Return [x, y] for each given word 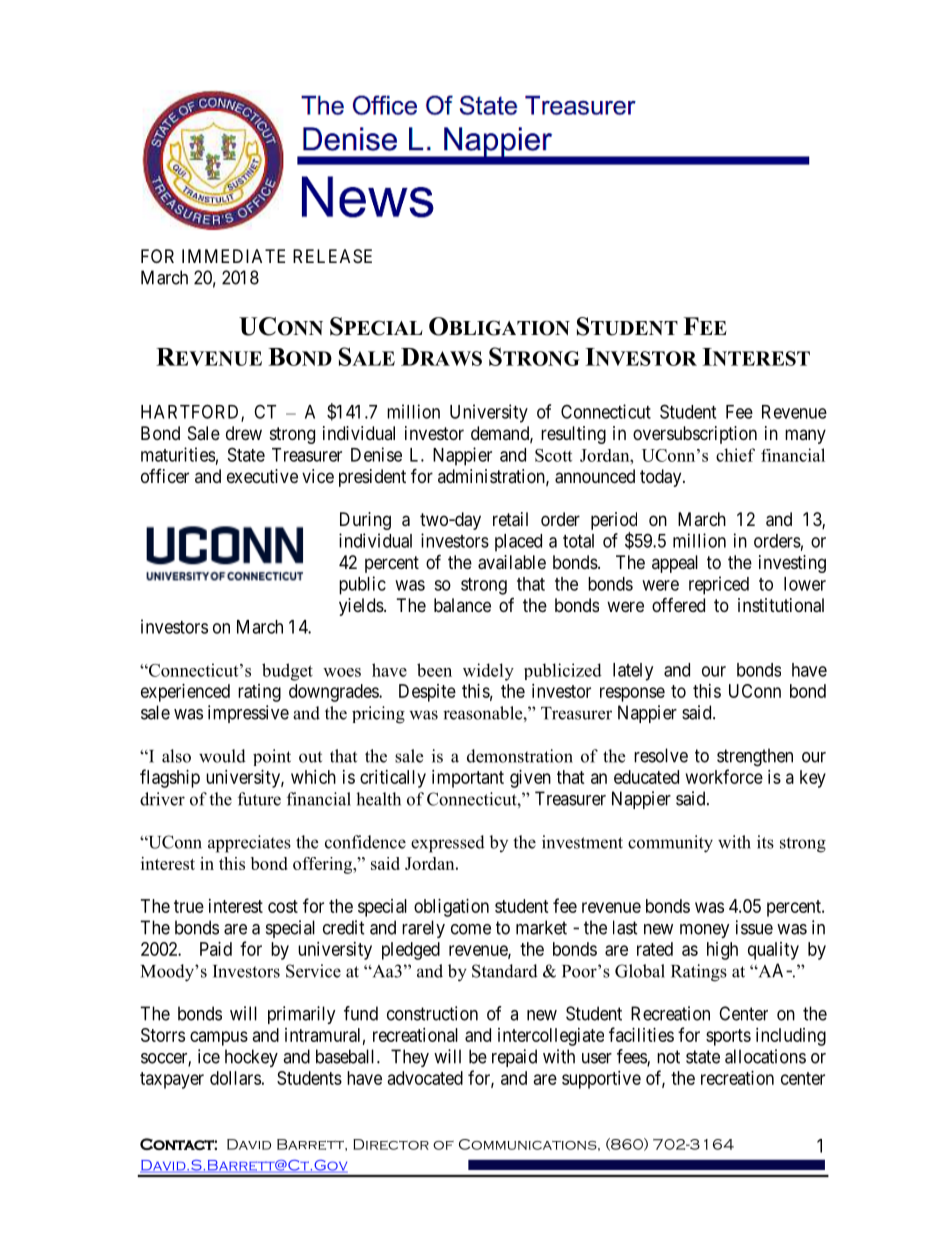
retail [510, 519]
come [471, 929]
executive [262, 476]
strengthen [755, 757]
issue [754, 927]
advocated [425, 1078]
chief [735, 455]
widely [488, 672]
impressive [248, 714]
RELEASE [332, 256]
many [805, 436]
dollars [235, 1078]
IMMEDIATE [233, 256]
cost [283, 906]
